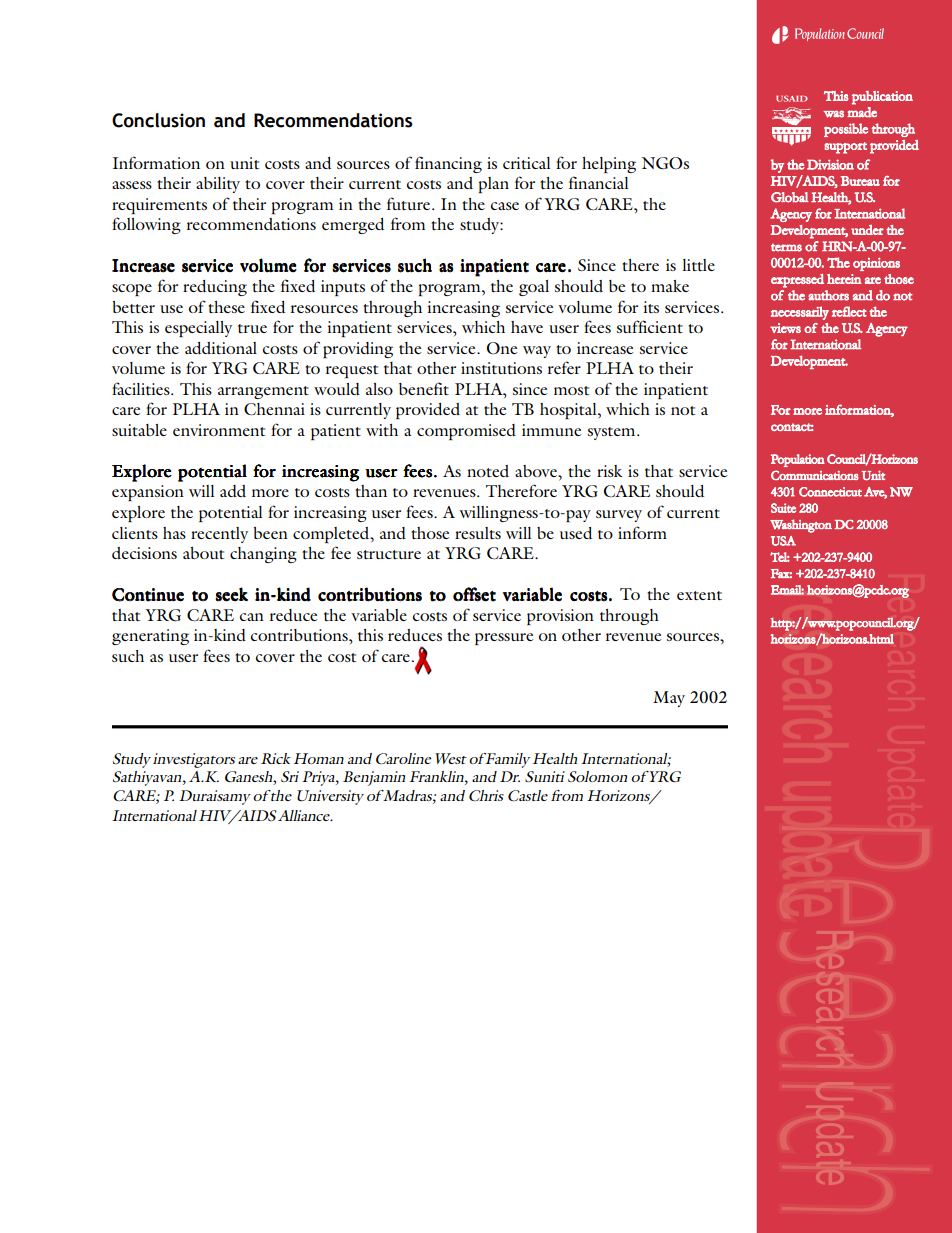 The height and width of the screenshot is (1233, 952). I want to click on possible, so click(846, 130).
